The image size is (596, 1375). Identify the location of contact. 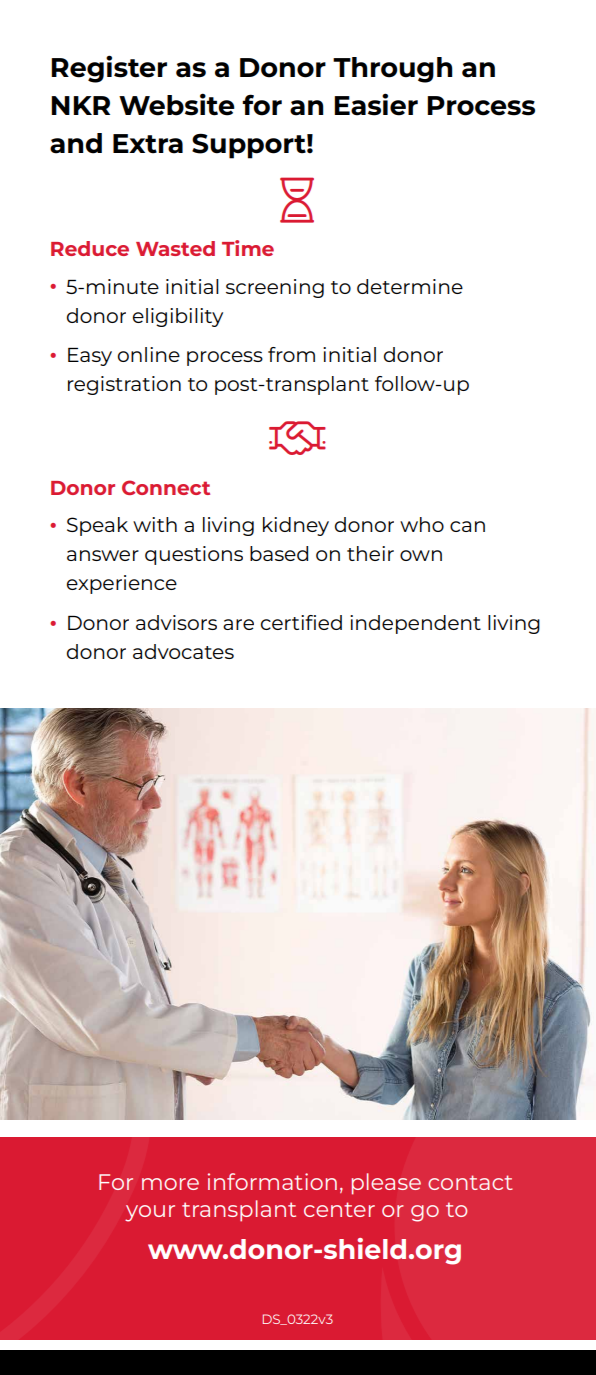
(470, 1182).
